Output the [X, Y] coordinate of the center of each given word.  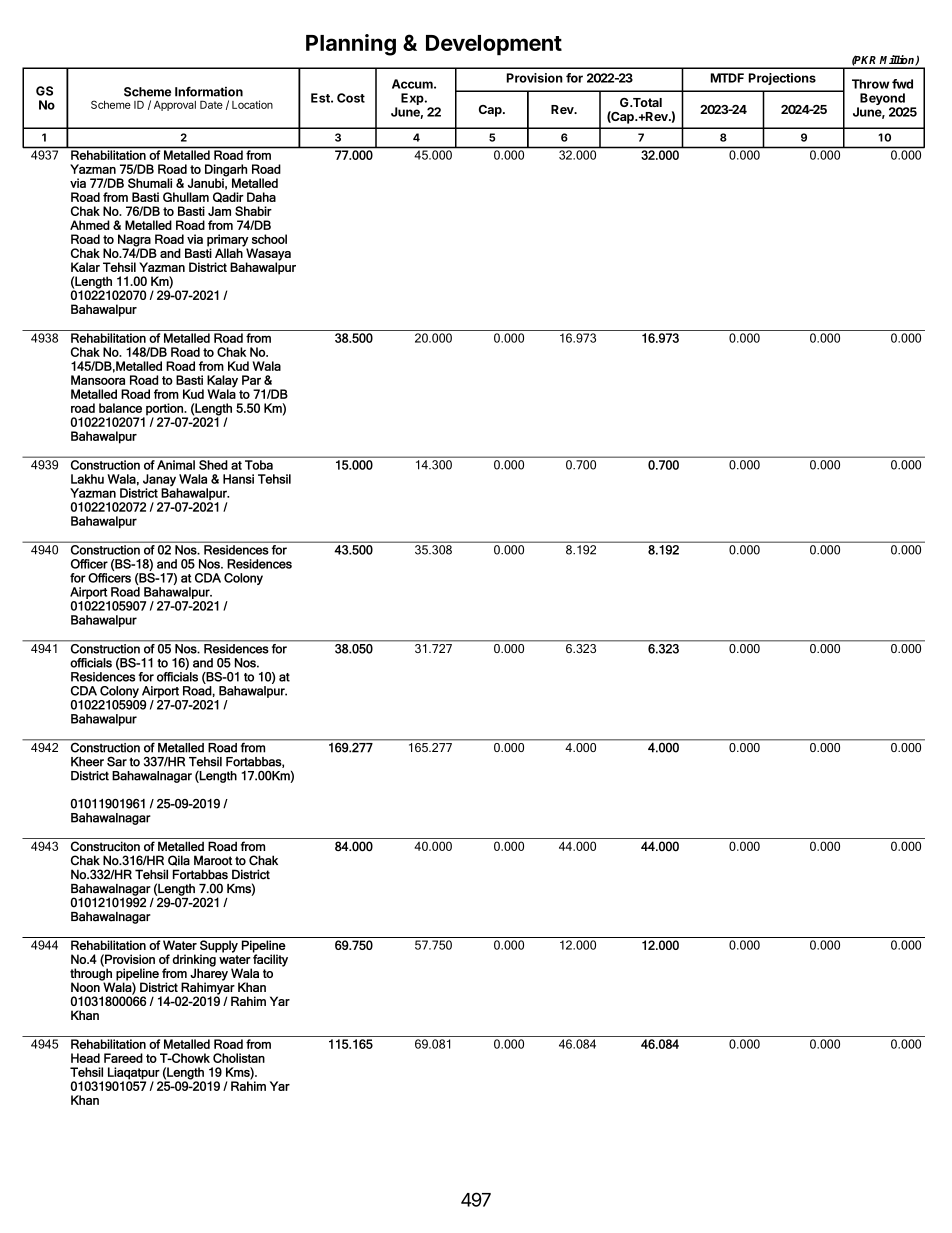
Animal [176, 465]
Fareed [123, 1058]
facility [269, 960]
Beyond [882, 100]
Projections [782, 79]
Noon [86, 986]
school [269, 239]
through [91, 974]
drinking [194, 960]
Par [251, 380]
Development [494, 45]
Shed [213, 465]
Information [209, 91]
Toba [259, 465]
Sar [117, 761]
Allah [229, 252]
